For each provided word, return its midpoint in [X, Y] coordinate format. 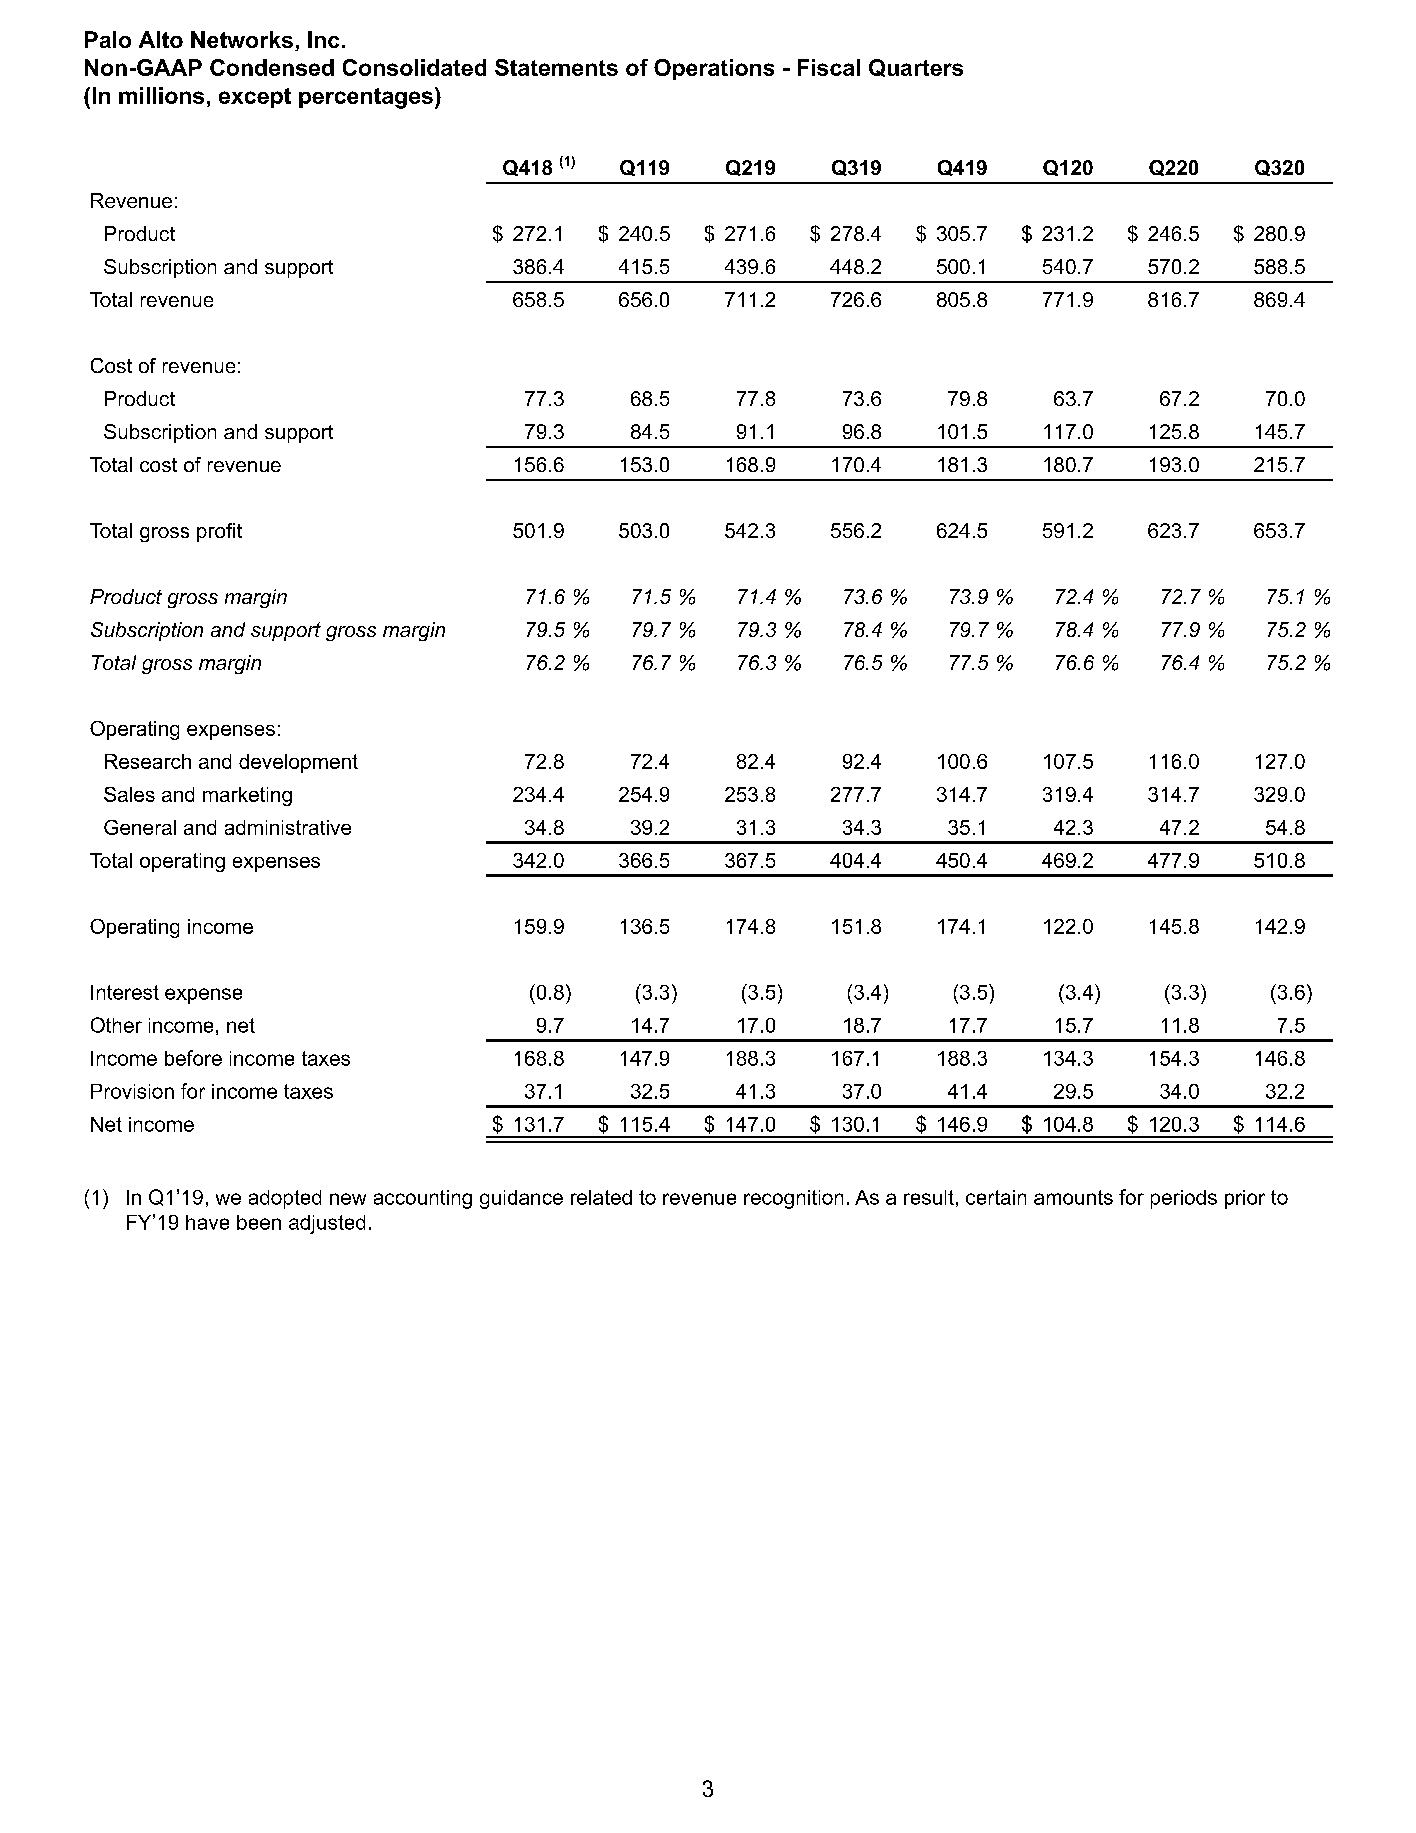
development [298, 763]
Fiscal [829, 67]
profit [219, 532]
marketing [247, 796]
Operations [714, 69]
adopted [285, 1199]
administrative [288, 827]
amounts [1073, 1197]
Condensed [272, 67]
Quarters [916, 68]
